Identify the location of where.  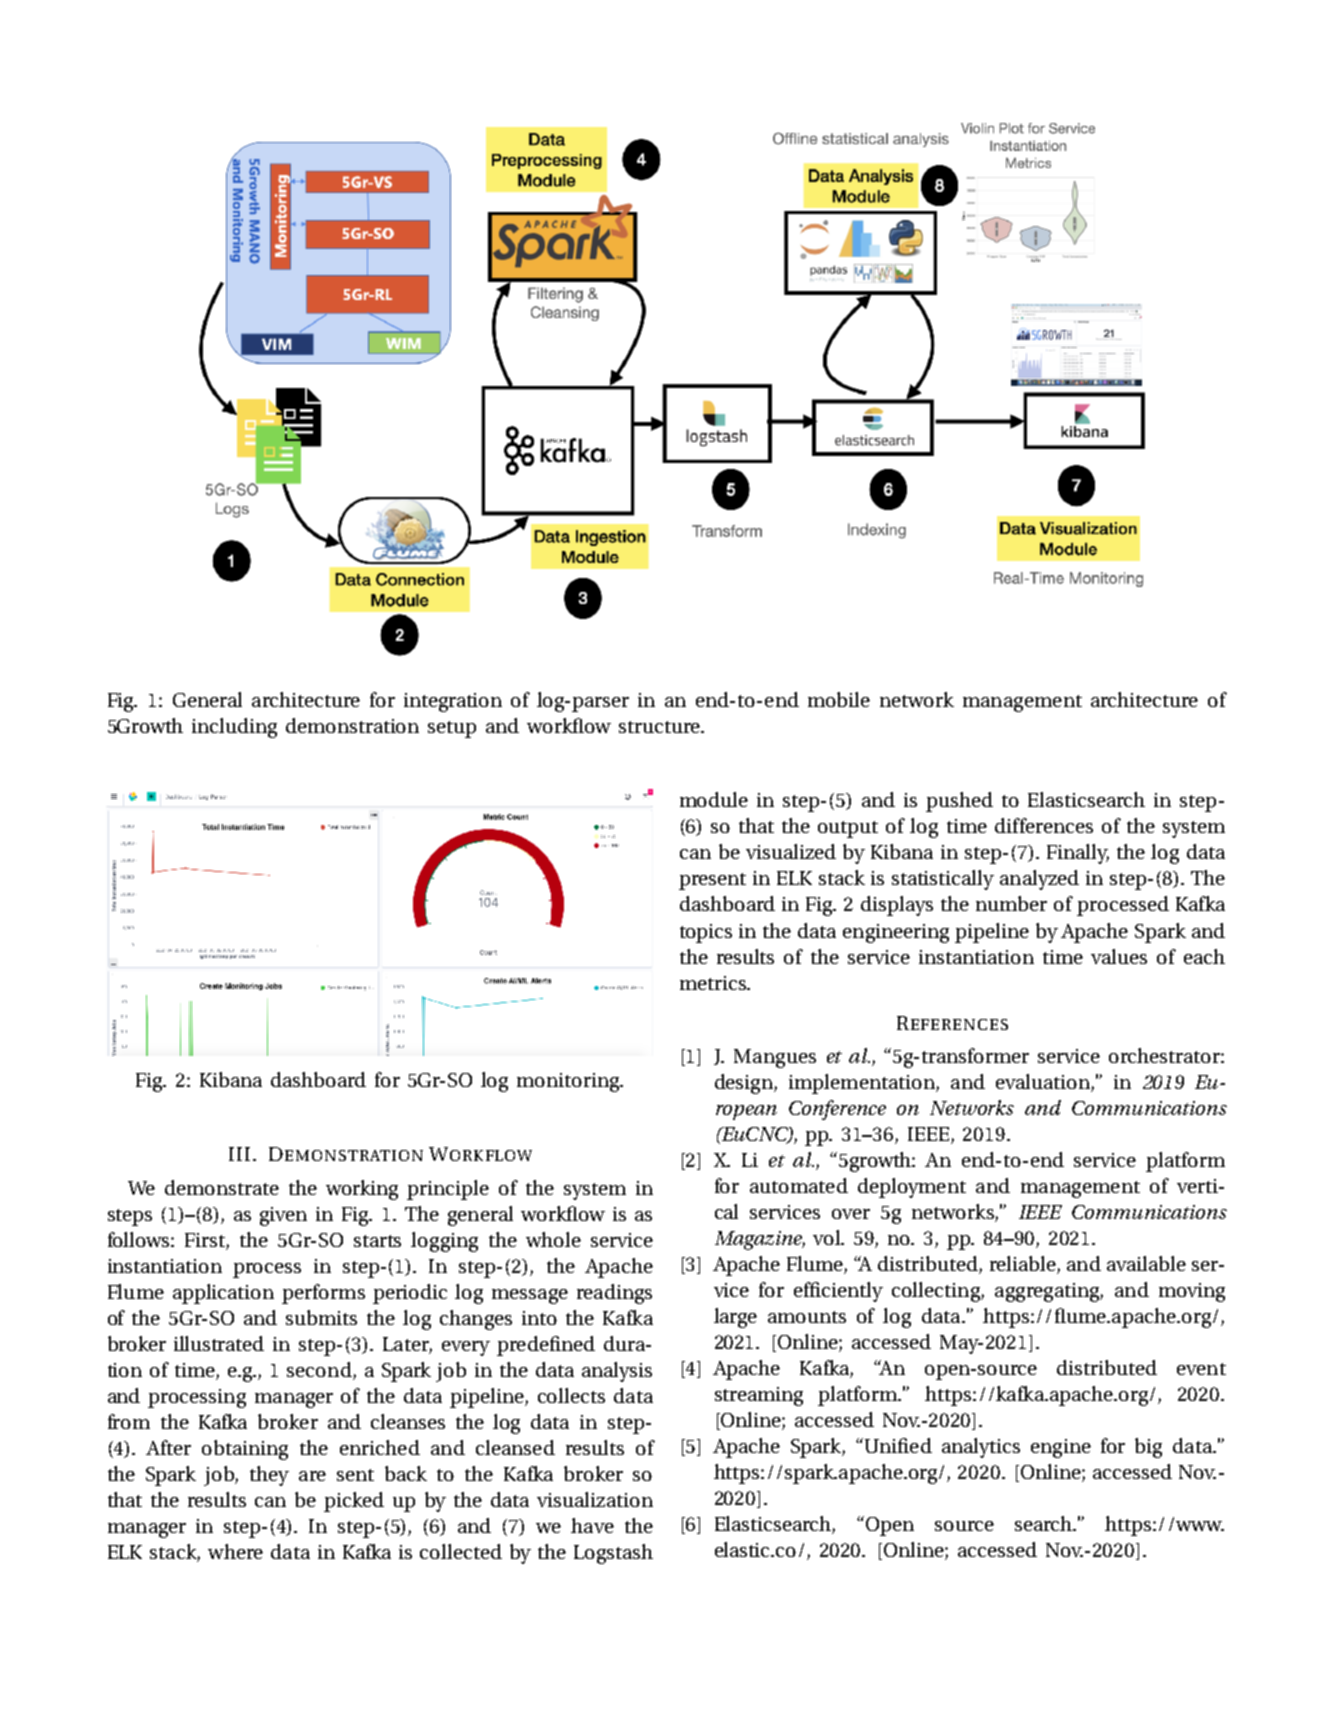
(235, 1551).
